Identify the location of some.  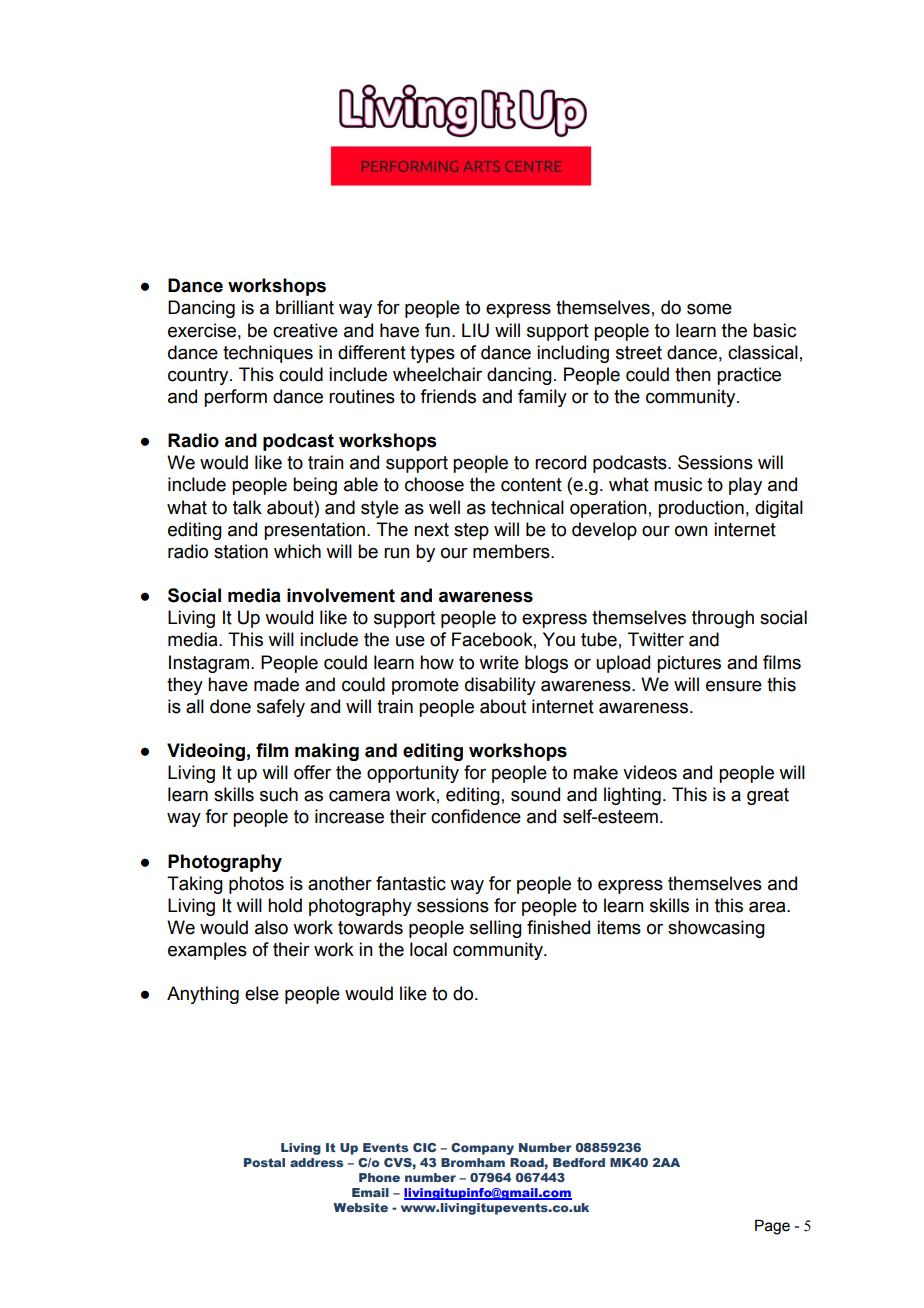
(709, 309).
